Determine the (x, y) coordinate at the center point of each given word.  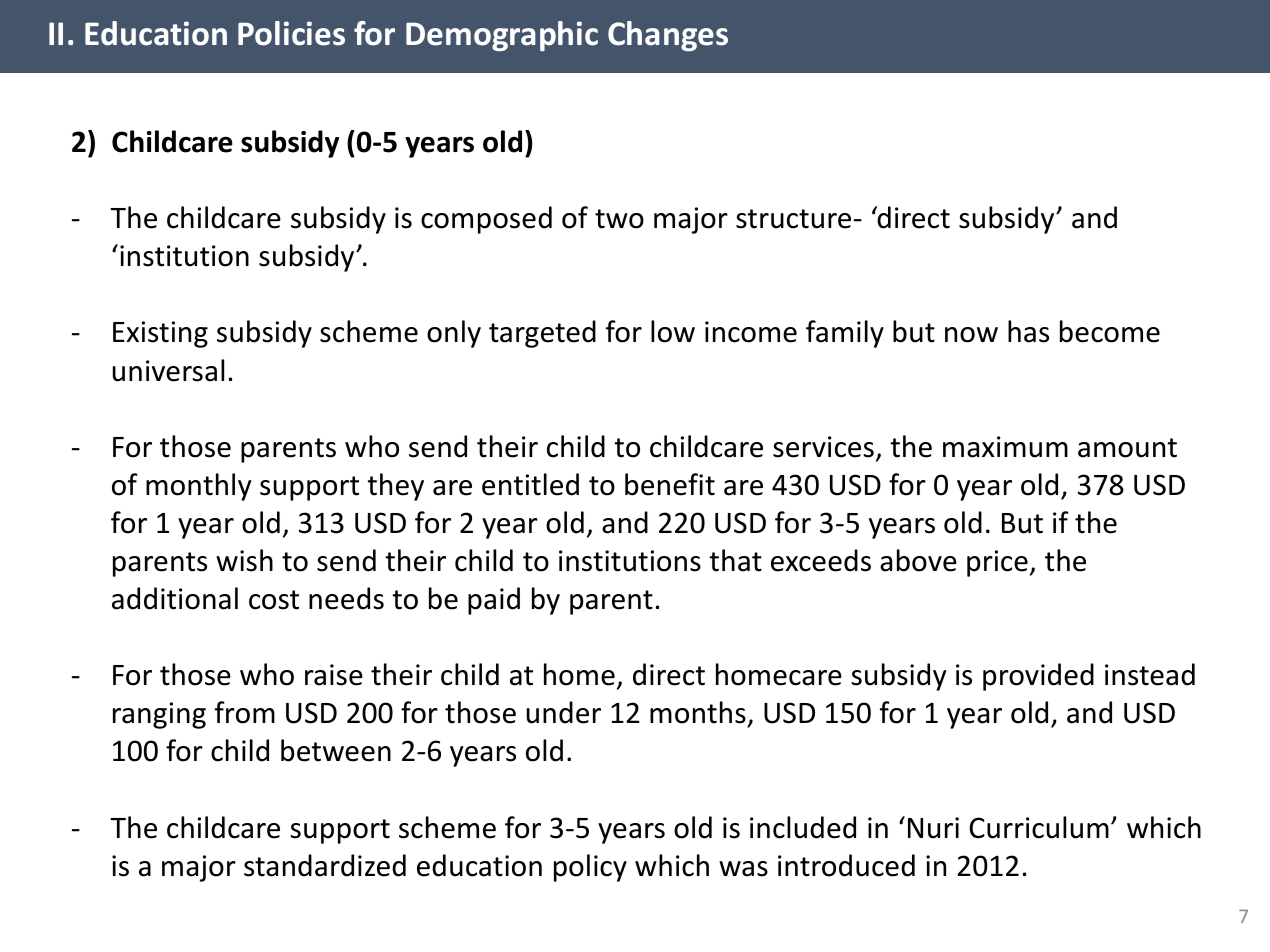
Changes (668, 36)
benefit (670, 484)
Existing (160, 334)
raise (334, 675)
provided (1038, 677)
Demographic (502, 36)
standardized (325, 865)
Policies (291, 33)
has (1028, 331)
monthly (198, 487)
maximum (1005, 447)
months (699, 714)
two (619, 219)
